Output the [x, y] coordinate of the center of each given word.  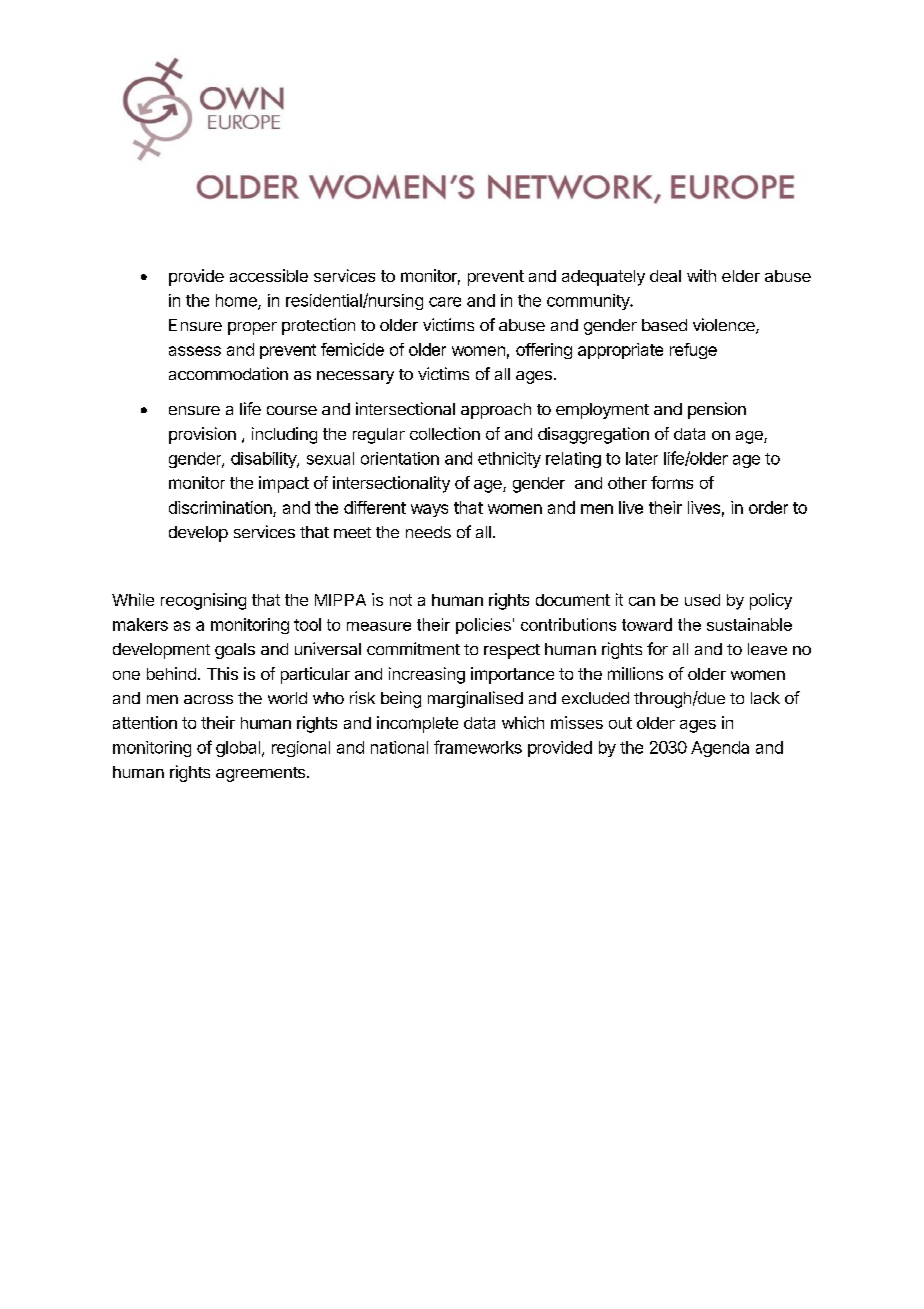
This [222, 673]
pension [717, 410]
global [238, 749]
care [445, 302]
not [401, 600]
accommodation [228, 373]
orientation [400, 458]
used [702, 600]
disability [264, 460]
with [701, 275]
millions [635, 673]
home [237, 301]
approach [496, 411]
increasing [427, 675]
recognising [203, 601]
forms [672, 482]
